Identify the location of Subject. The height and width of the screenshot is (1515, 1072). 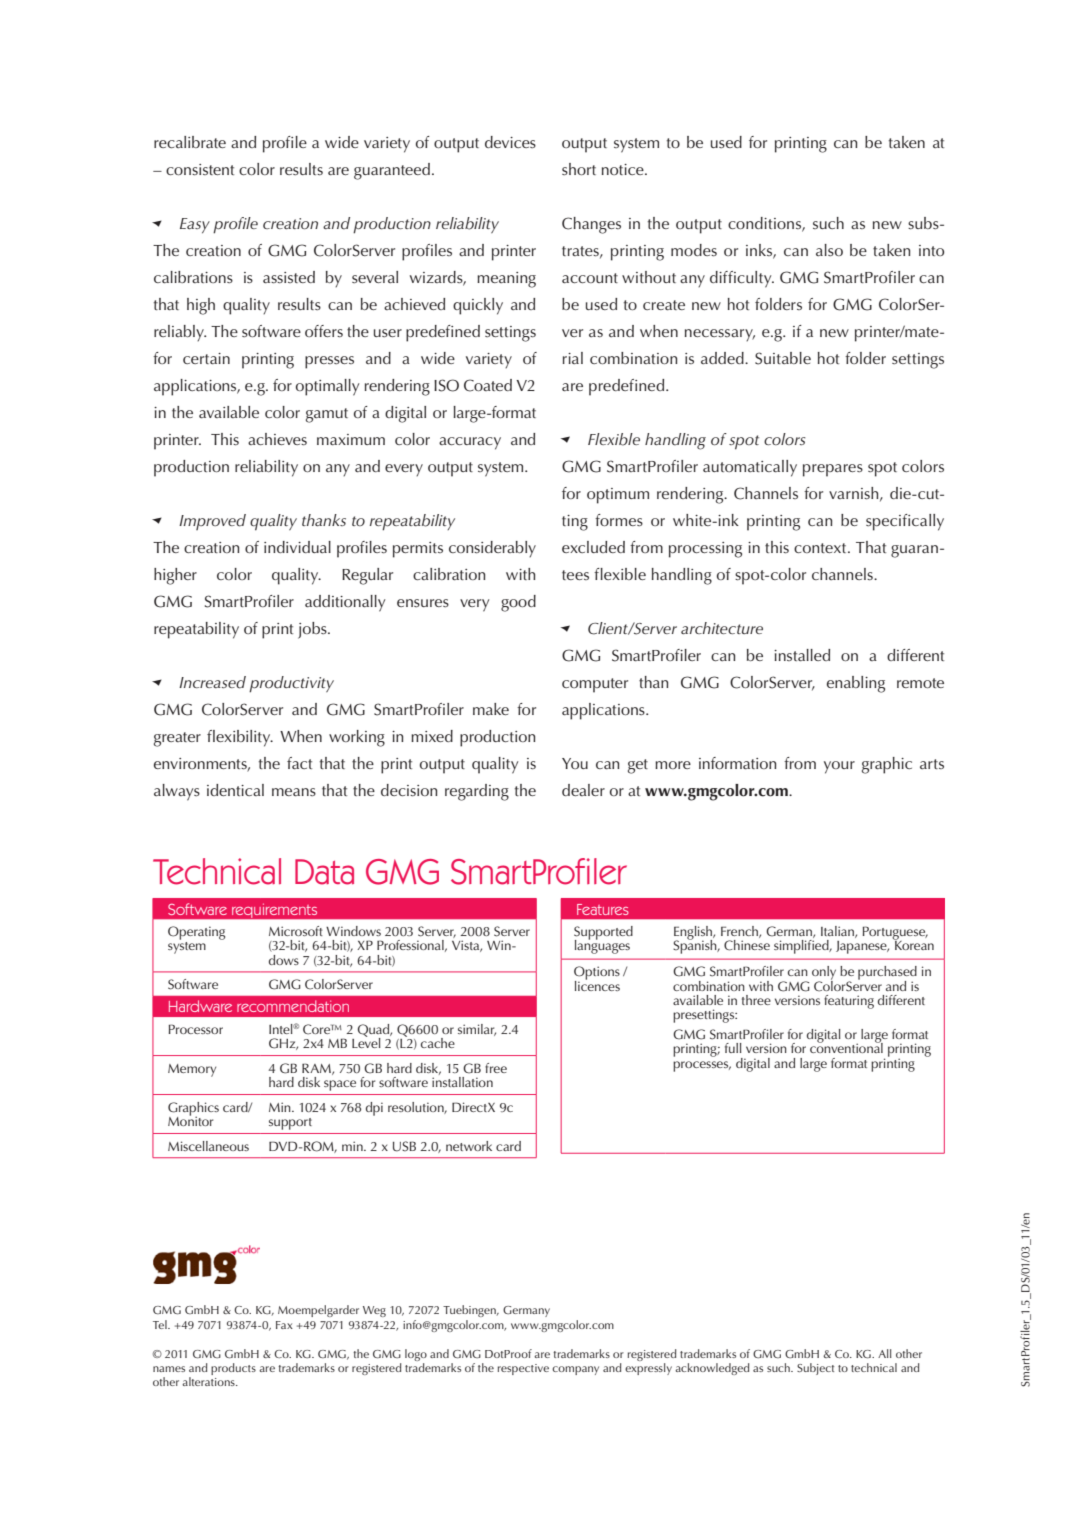
(815, 1369).
